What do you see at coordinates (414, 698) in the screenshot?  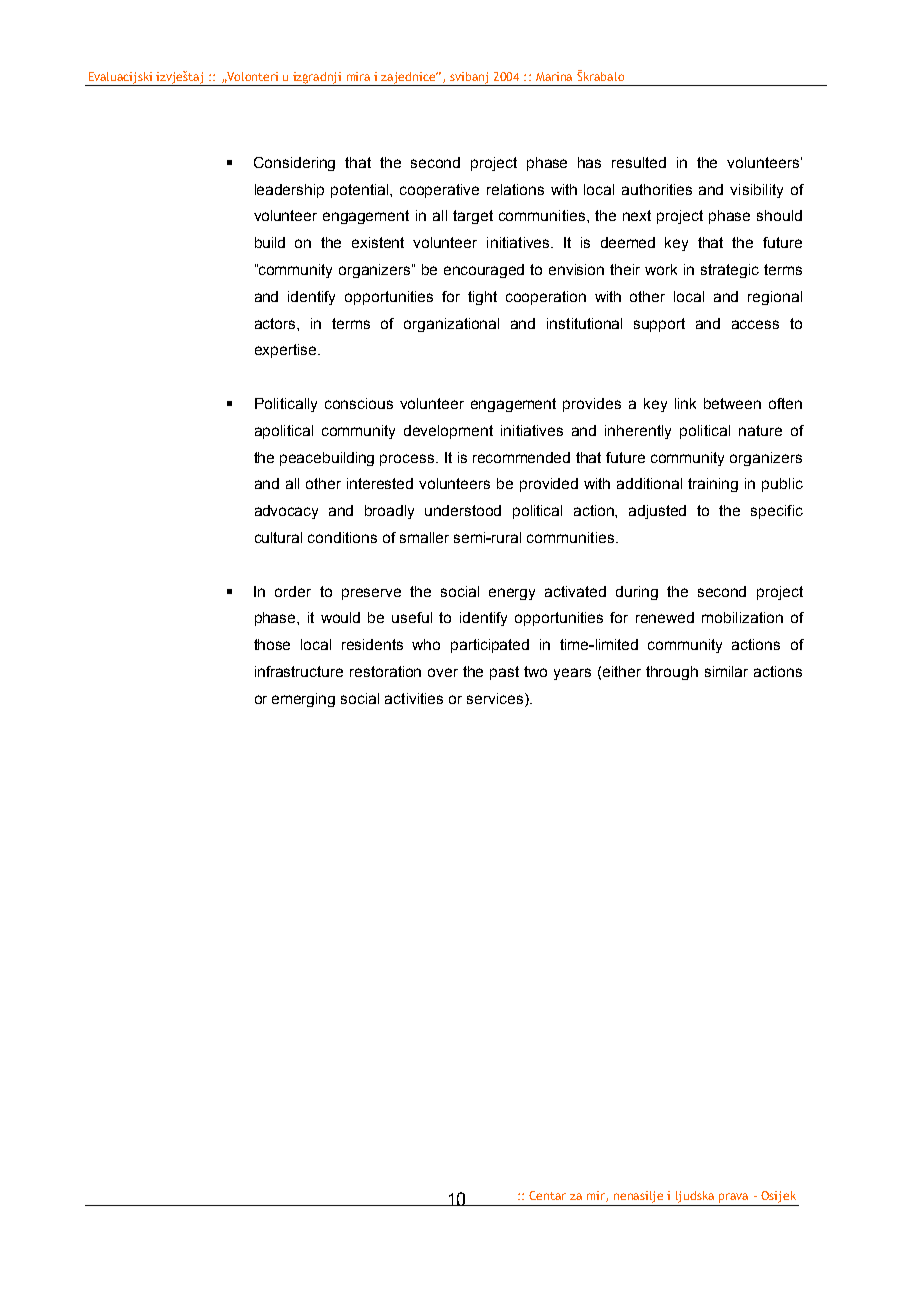 I see `activities` at bounding box center [414, 698].
